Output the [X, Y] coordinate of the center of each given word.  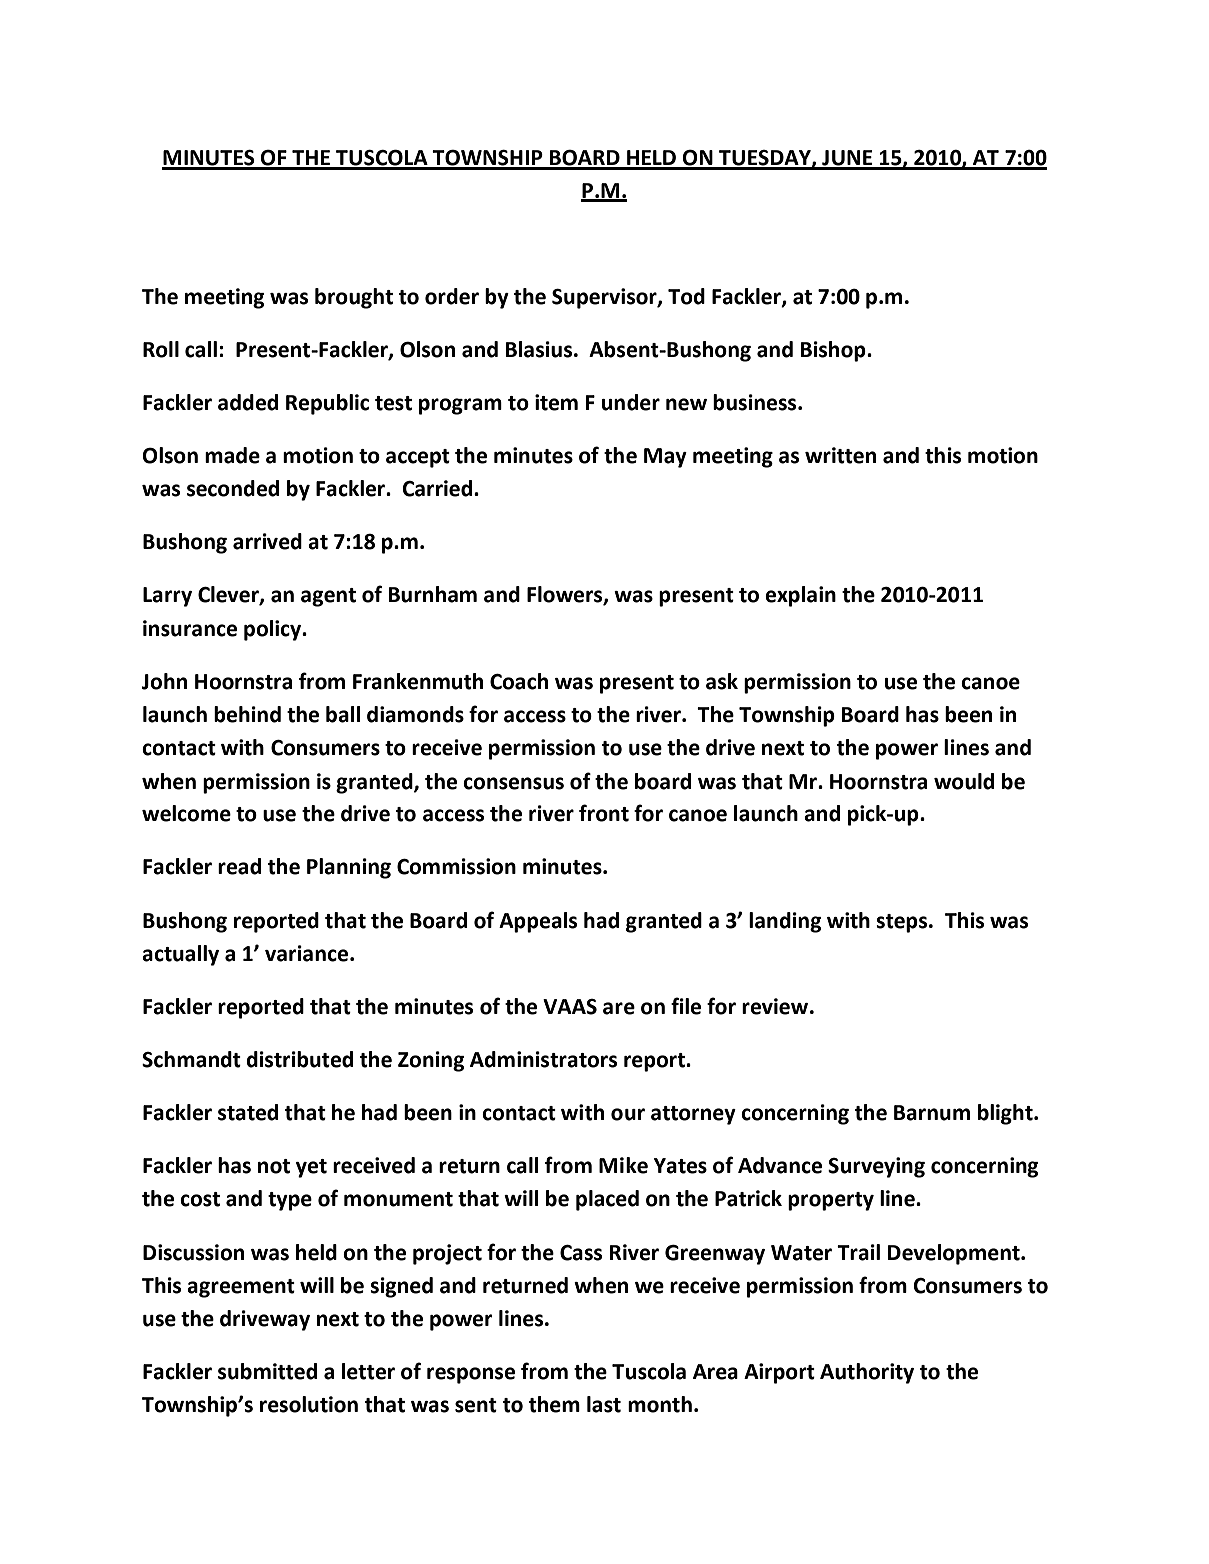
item [556, 402]
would [964, 781]
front [604, 813]
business [756, 402]
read [239, 866]
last [604, 1404]
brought [354, 298]
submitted [267, 1371]
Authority [867, 1373]
